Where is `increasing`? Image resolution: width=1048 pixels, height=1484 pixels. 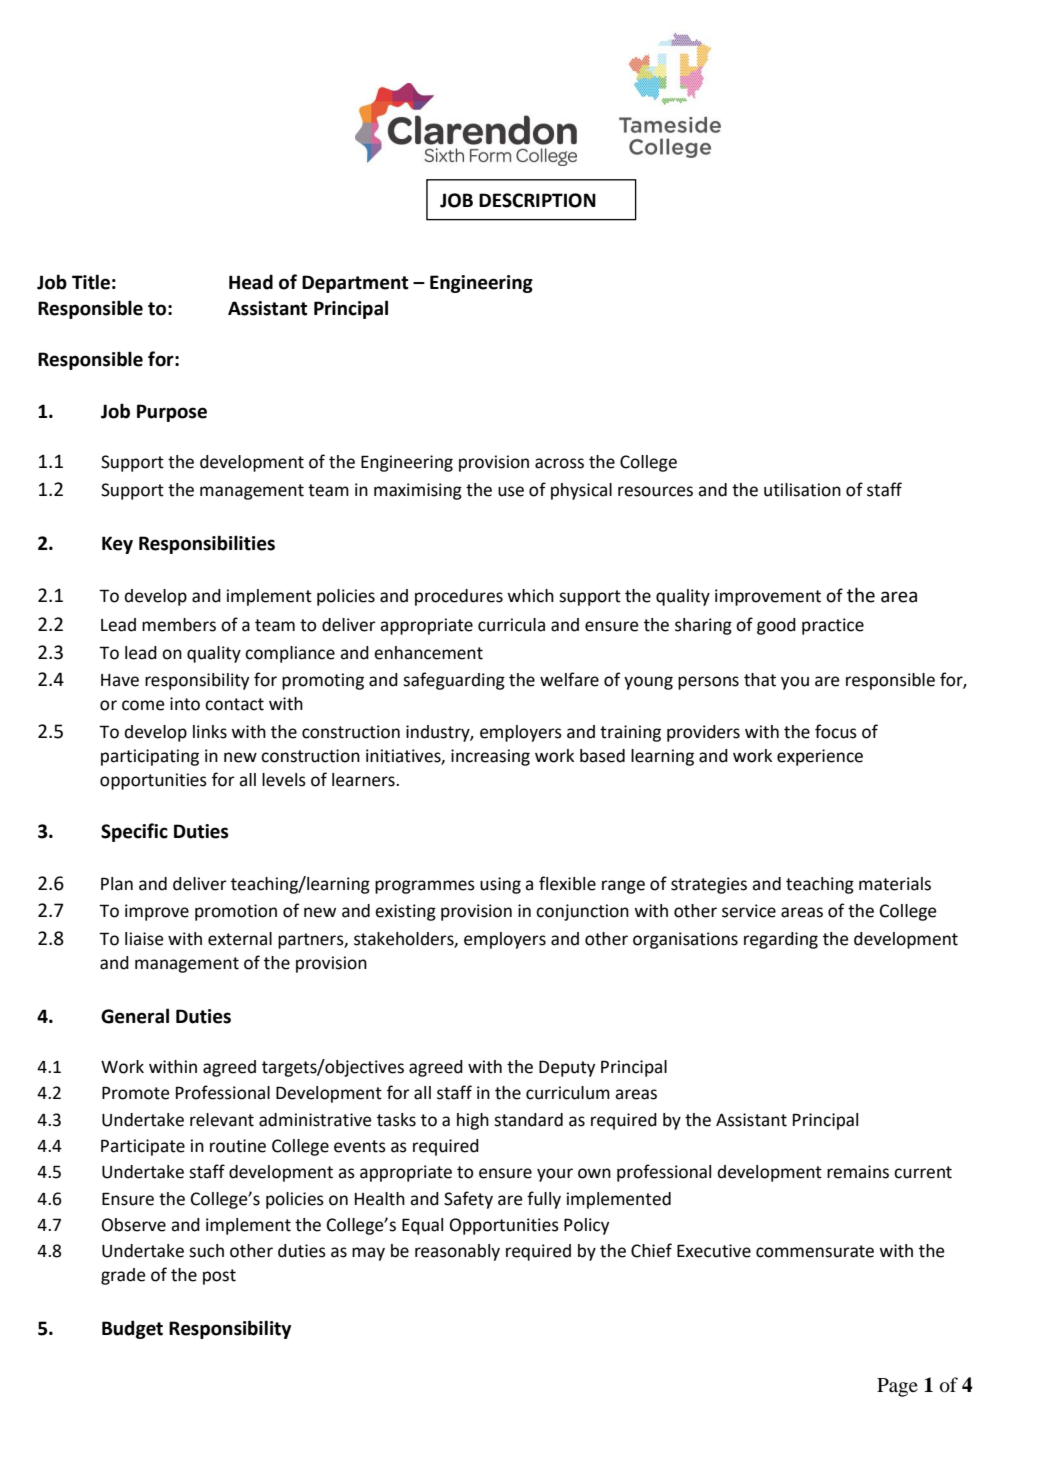 increasing is located at coordinates (490, 757).
